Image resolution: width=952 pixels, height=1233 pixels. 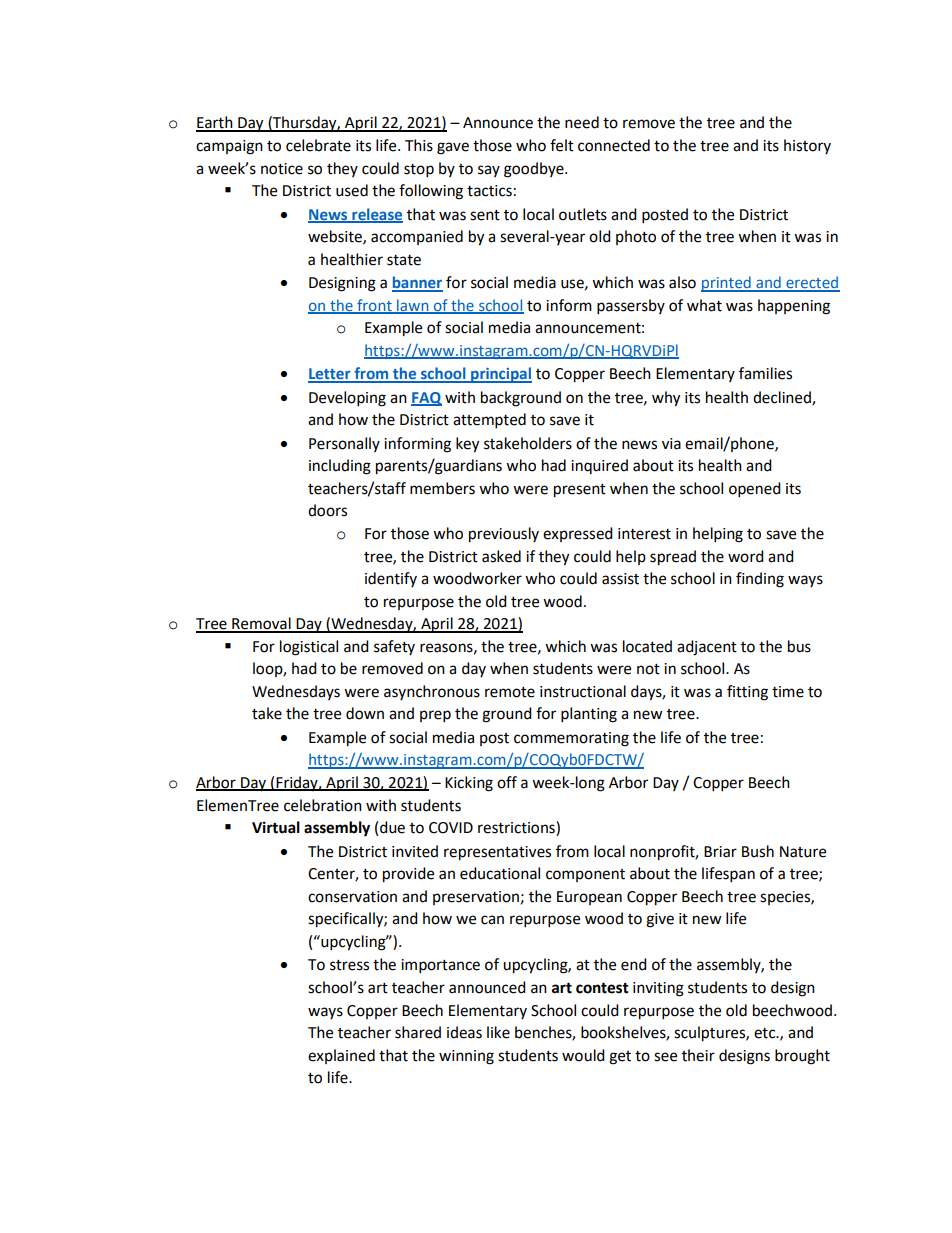 I want to click on like, so click(x=498, y=1032).
